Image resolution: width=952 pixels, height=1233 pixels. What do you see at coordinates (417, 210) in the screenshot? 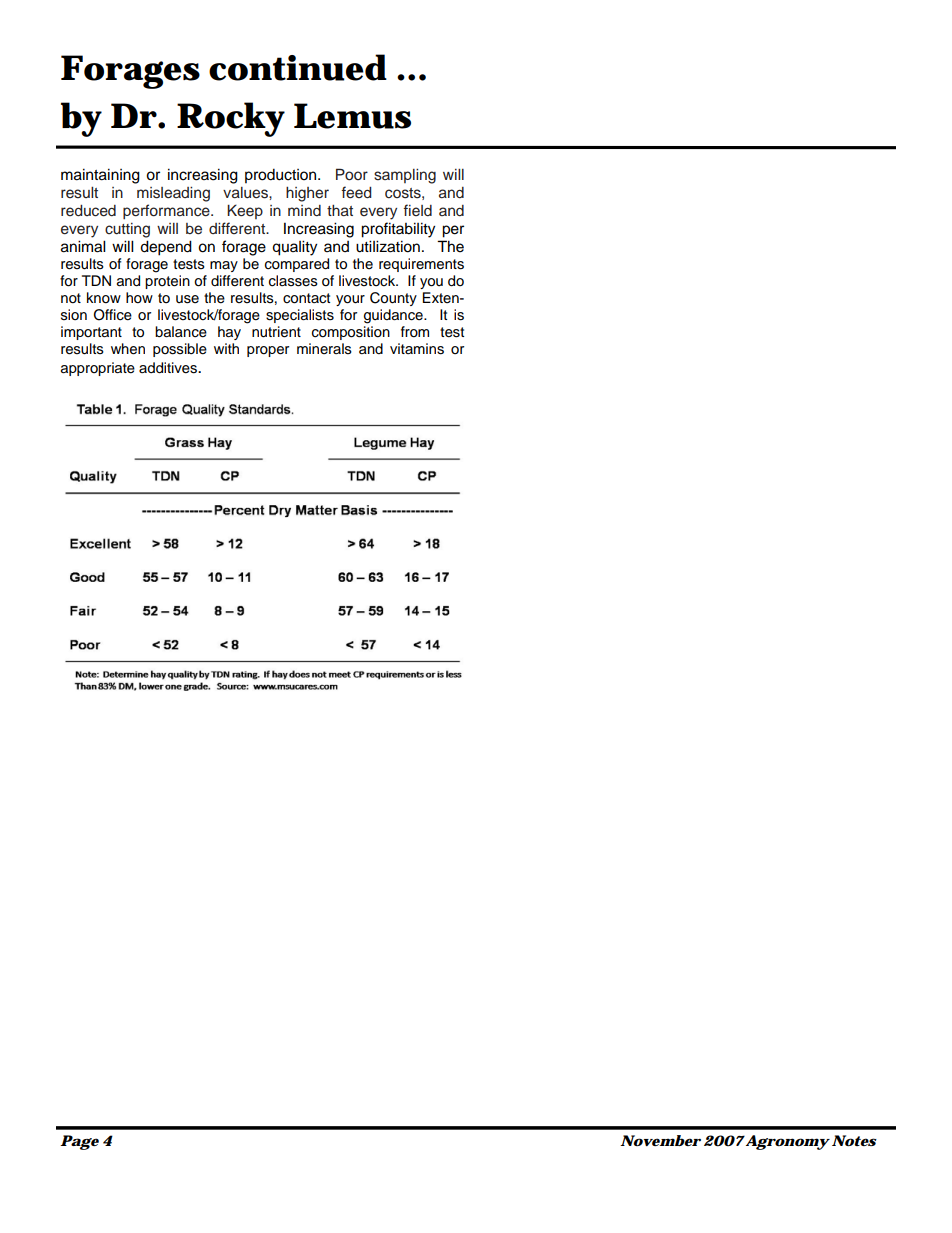
I see `field` at bounding box center [417, 210].
